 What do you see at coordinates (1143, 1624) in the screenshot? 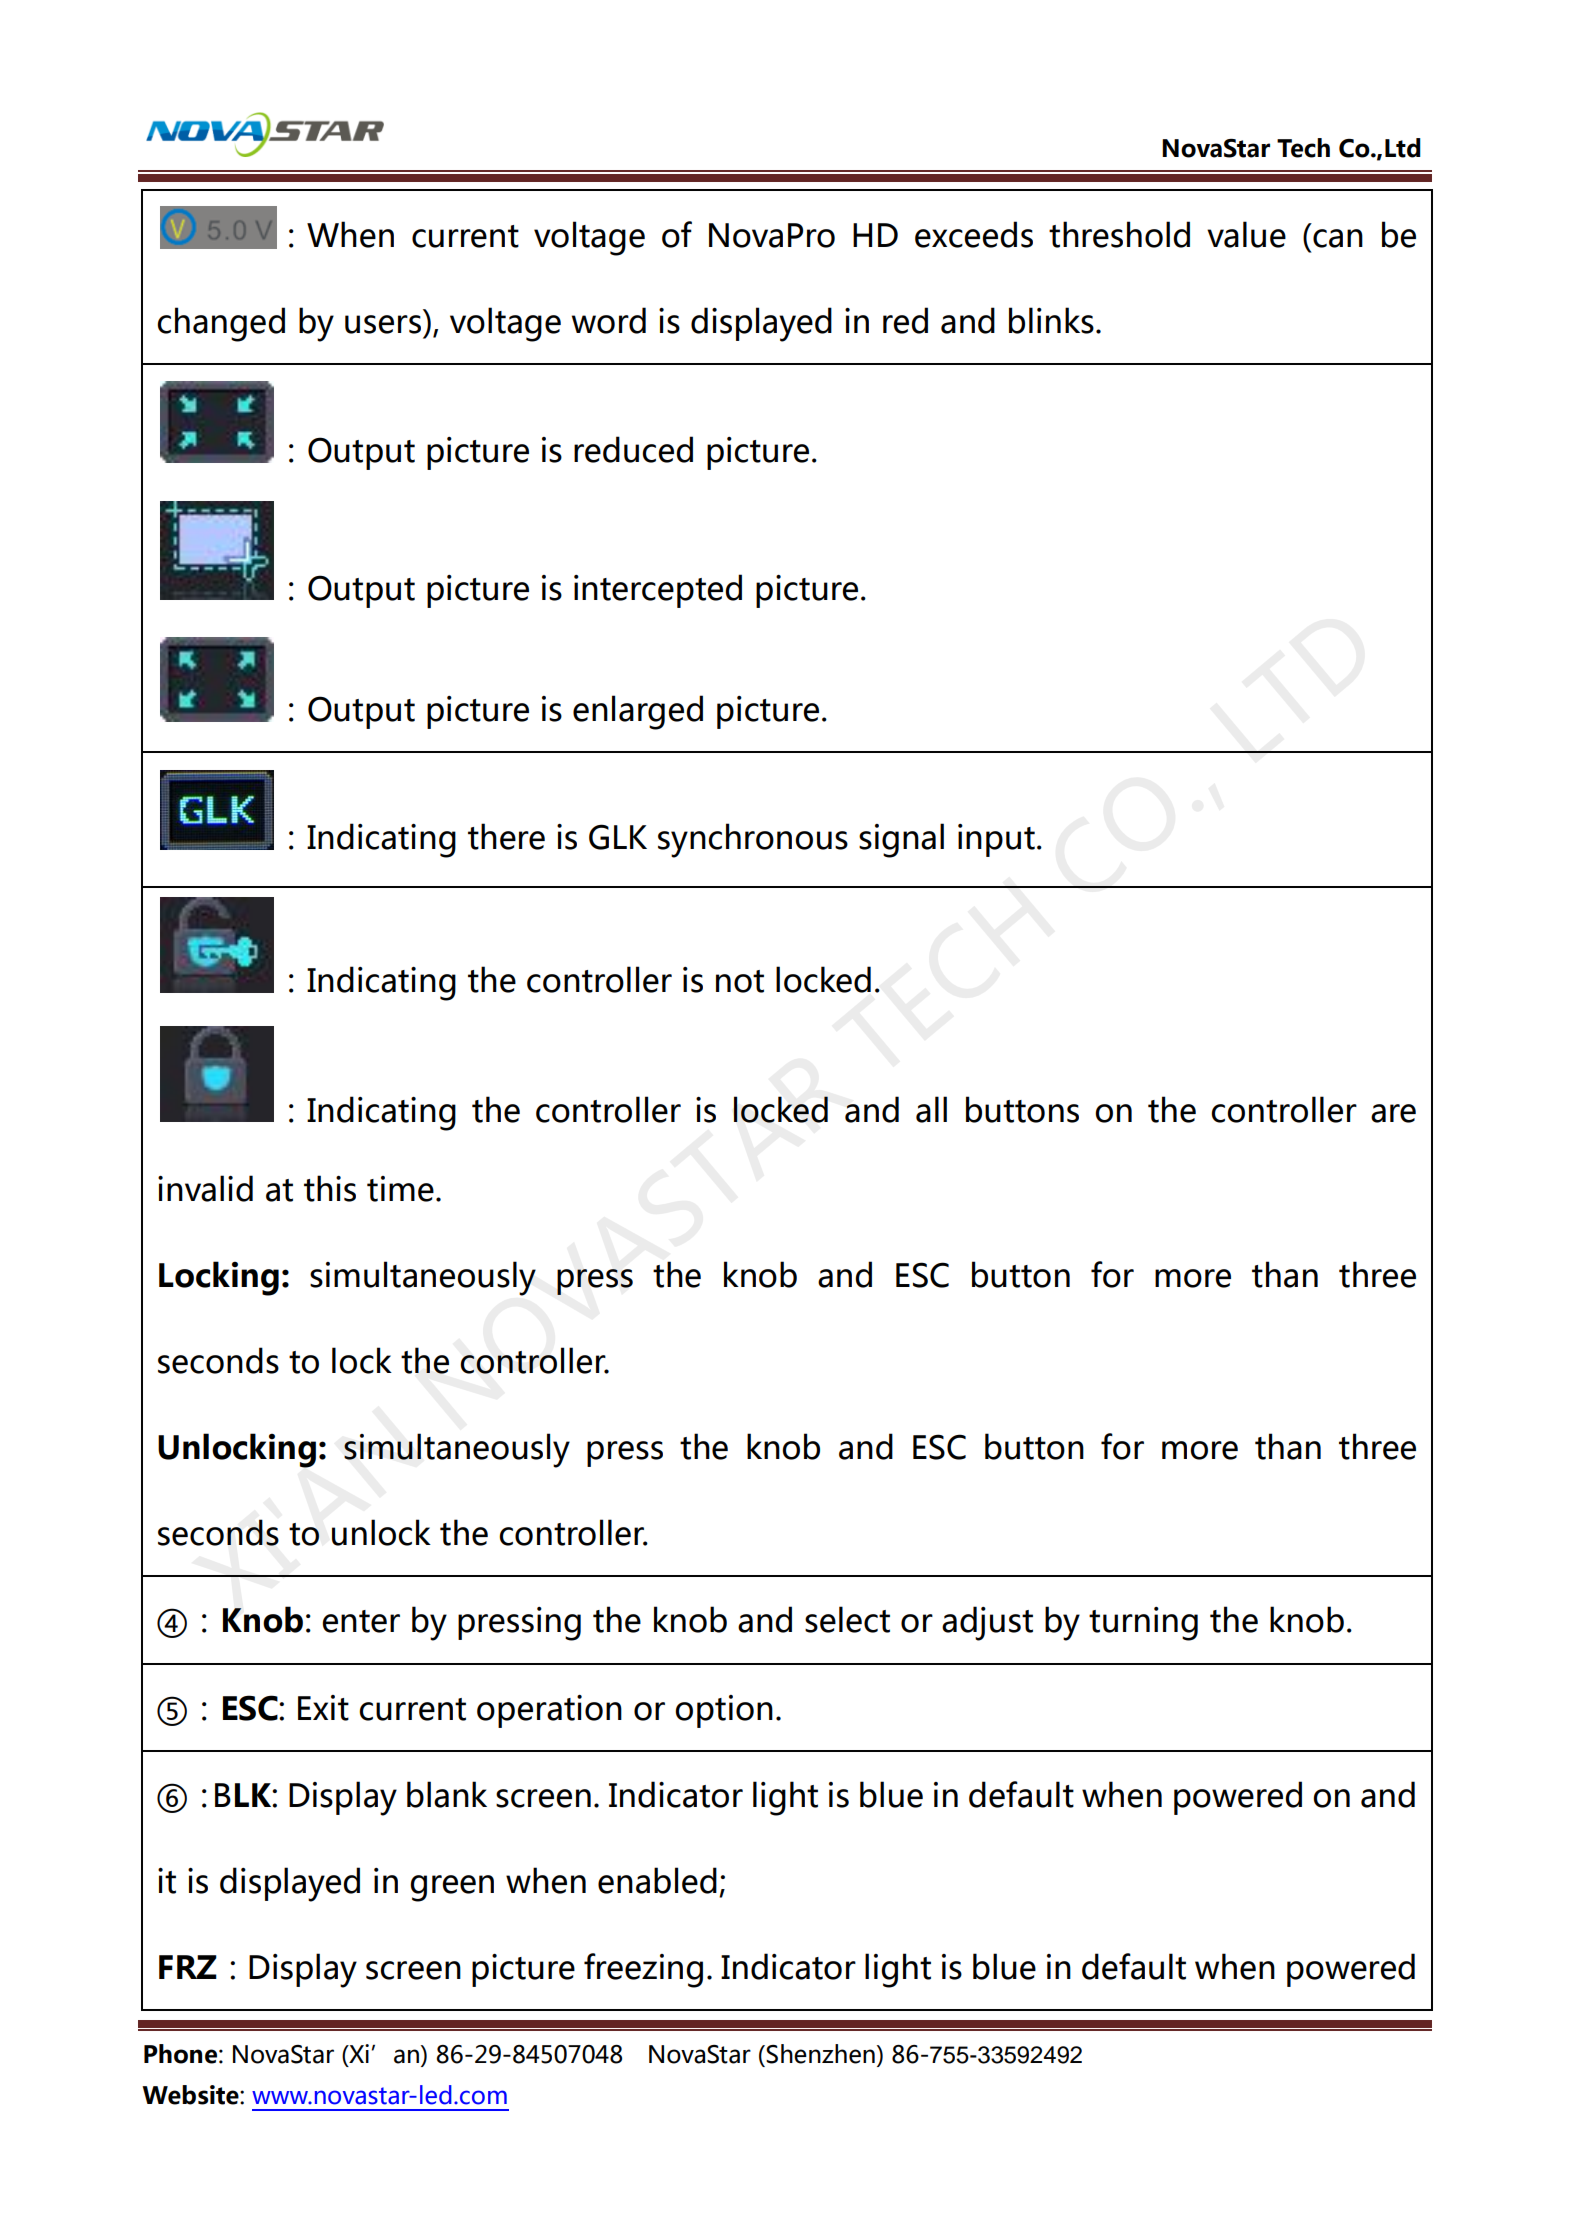
I see `turning` at bounding box center [1143, 1624].
